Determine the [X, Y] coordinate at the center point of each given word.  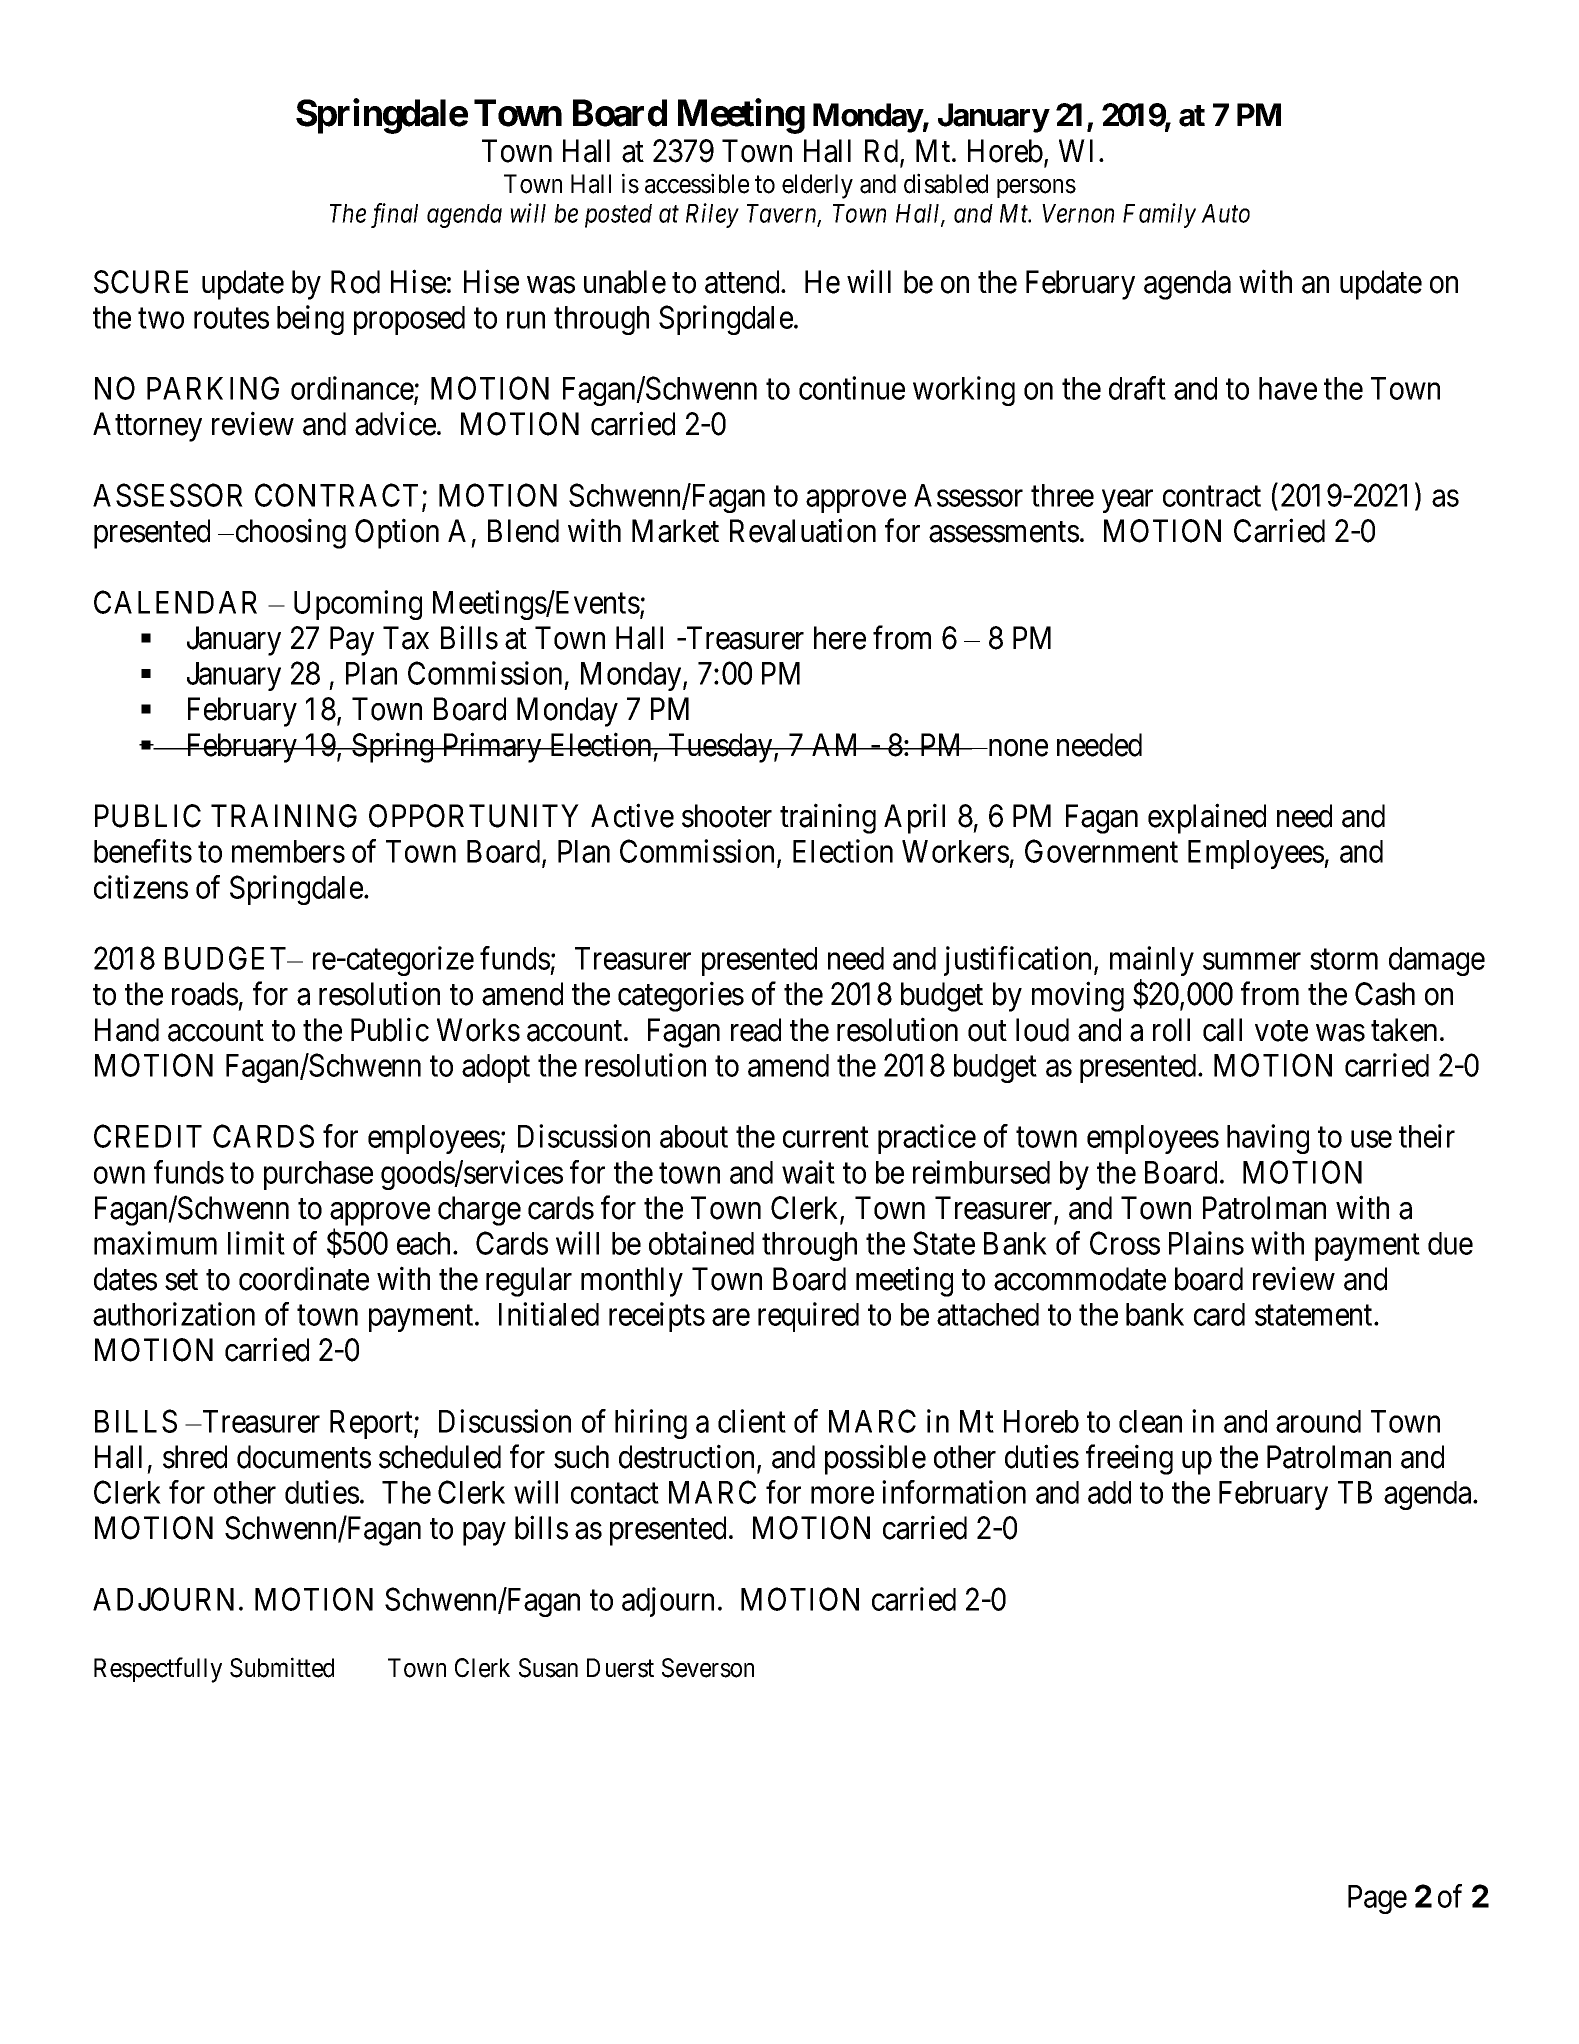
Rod [355, 282]
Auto [1225, 213]
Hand [127, 1030]
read [756, 1030]
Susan [548, 1668]
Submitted [282, 1667]
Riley [712, 215]
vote [1281, 1031]
